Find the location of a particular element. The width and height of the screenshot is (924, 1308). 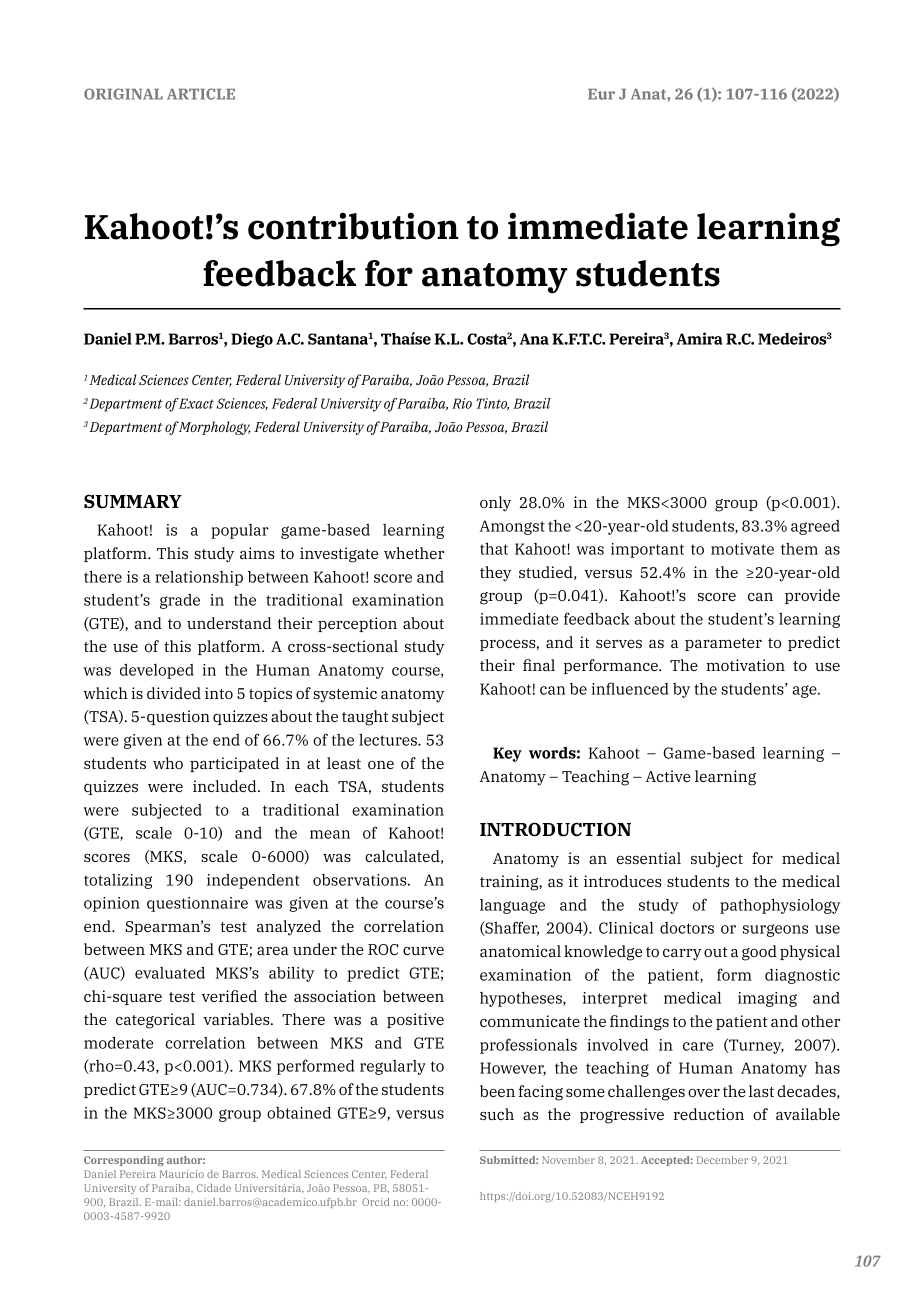

popular is located at coordinates (240, 531).
